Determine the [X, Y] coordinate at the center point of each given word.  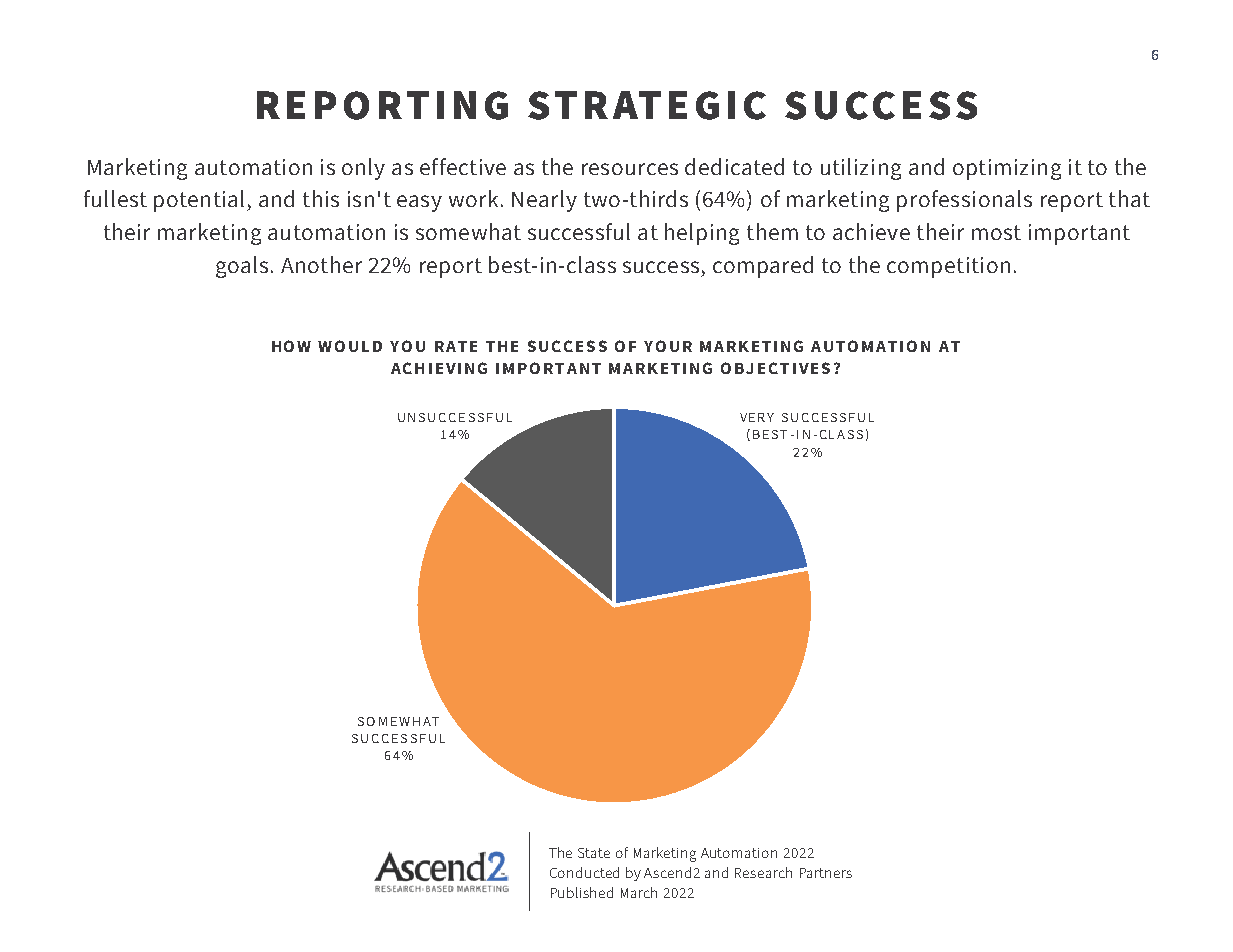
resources [630, 169]
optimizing [1007, 169]
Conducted [584, 872]
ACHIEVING [439, 368]
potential [199, 201]
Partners [826, 873]
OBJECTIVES [775, 368]
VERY [757, 417]
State [594, 853]
